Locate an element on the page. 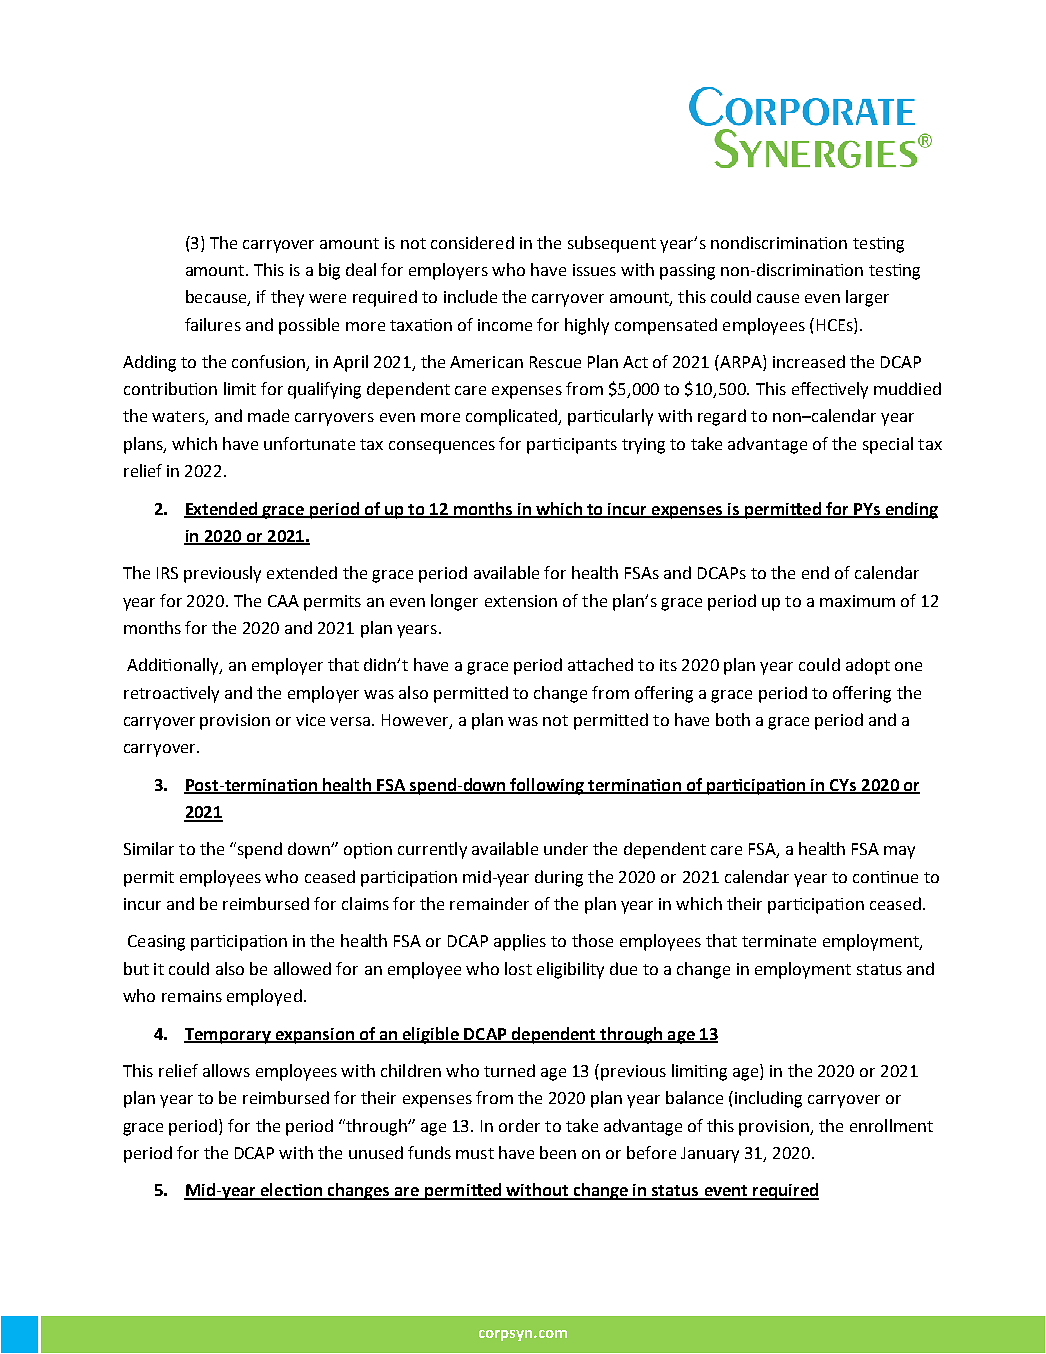 This image has height=1354, width=1046. they is located at coordinates (287, 298).
